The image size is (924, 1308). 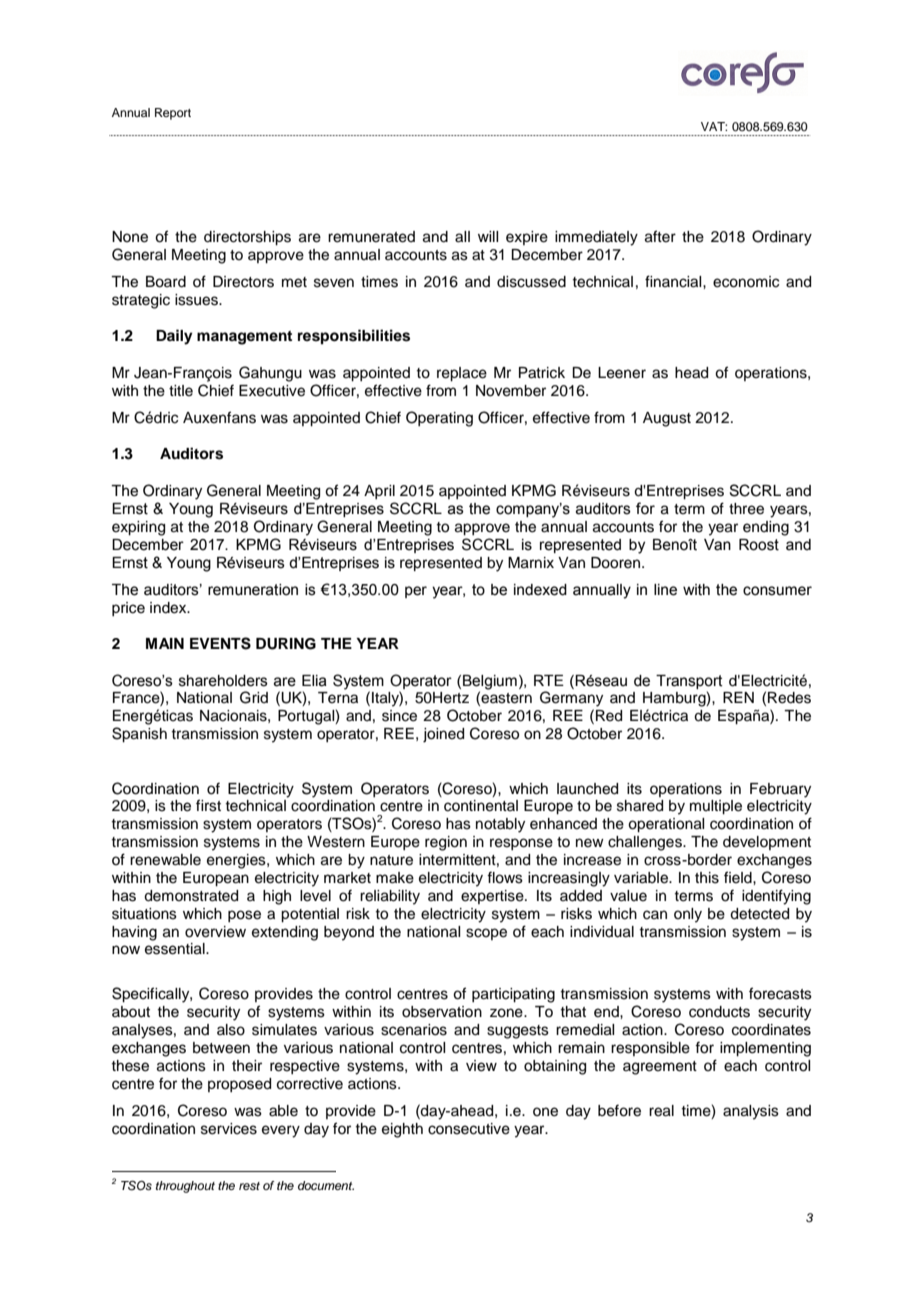 I want to click on consecutive, so click(x=469, y=1129).
